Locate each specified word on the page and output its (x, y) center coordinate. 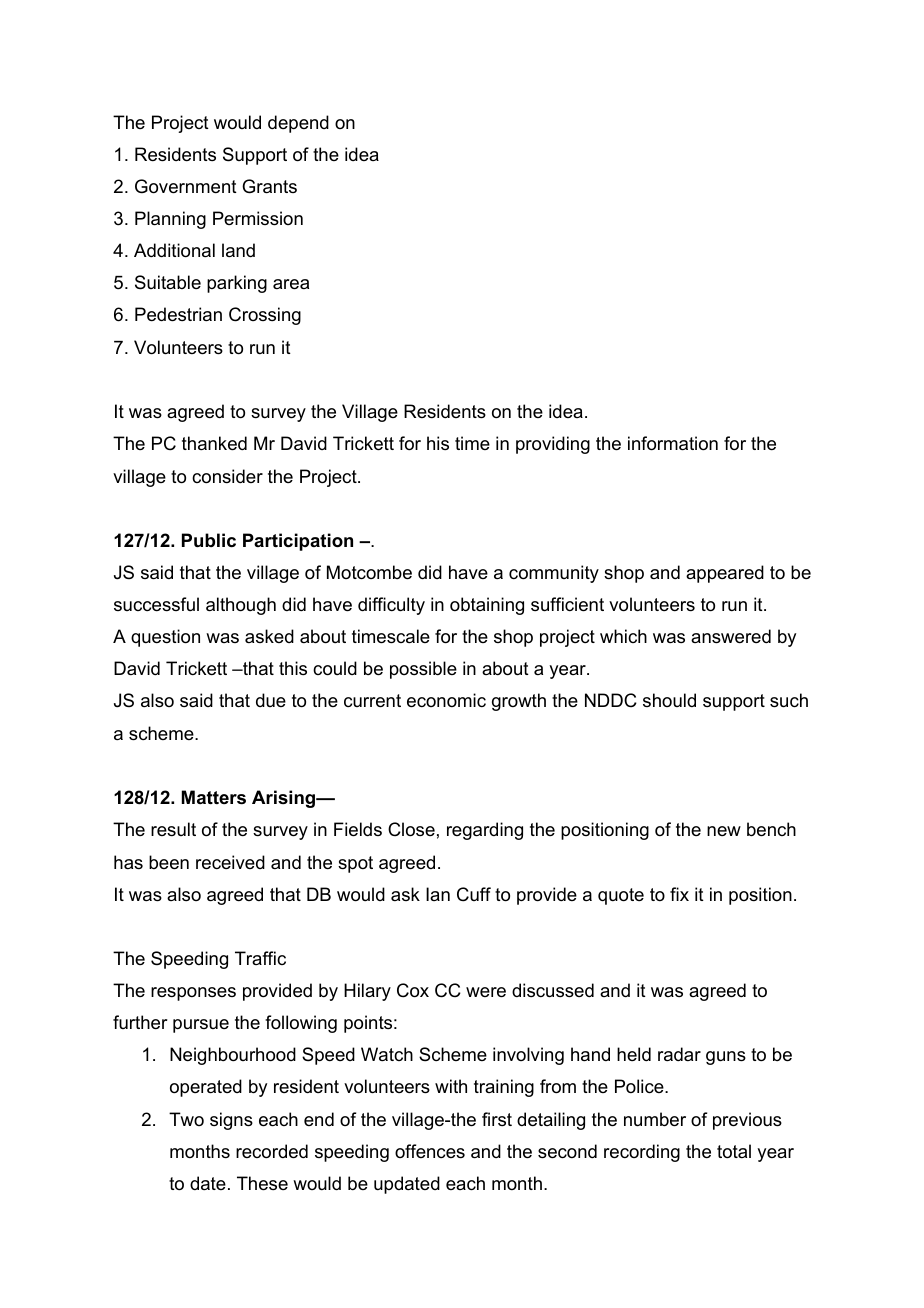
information (673, 443)
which (623, 636)
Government (186, 186)
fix (679, 894)
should (669, 700)
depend (298, 124)
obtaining (487, 606)
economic (446, 700)
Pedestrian (178, 314)
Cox (413, 990)
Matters (214, 797)
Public (209, 540)
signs (231, 1121)
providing (553, 445)
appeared (725, 574)
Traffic (260, 958)
